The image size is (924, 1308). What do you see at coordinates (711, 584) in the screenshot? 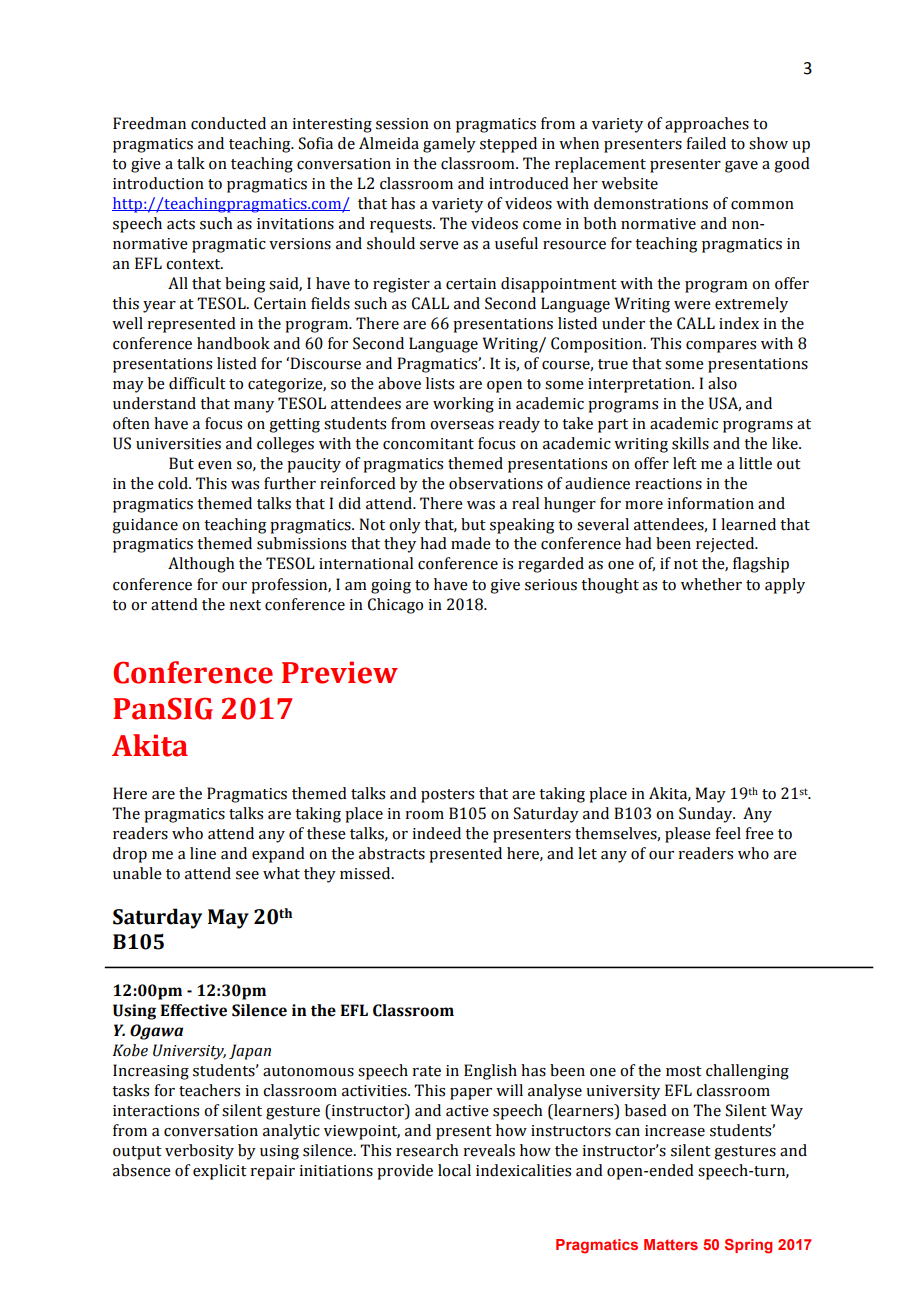
I see `whether` at bounding box center [711, 584].
